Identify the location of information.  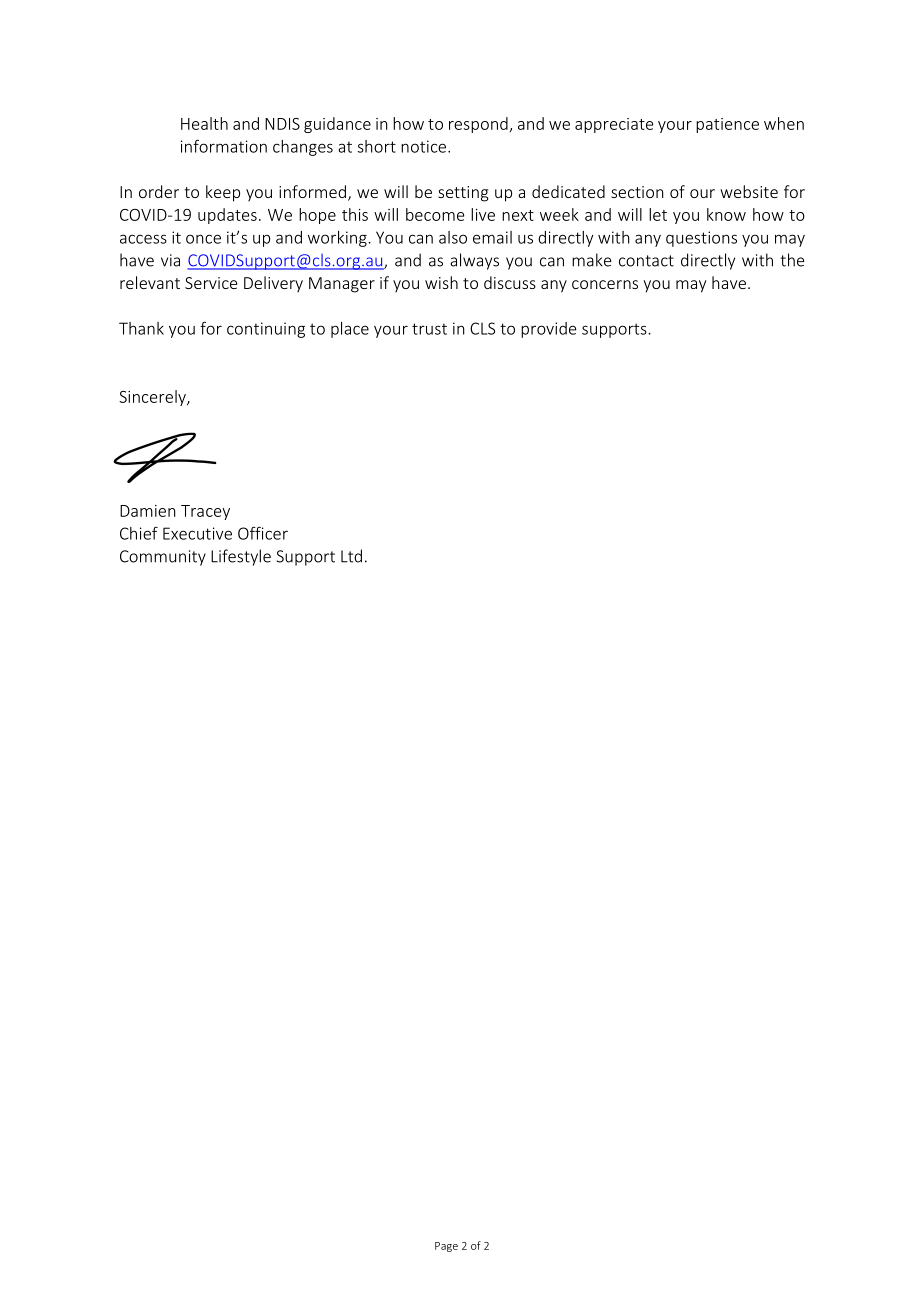
(224, 146).
